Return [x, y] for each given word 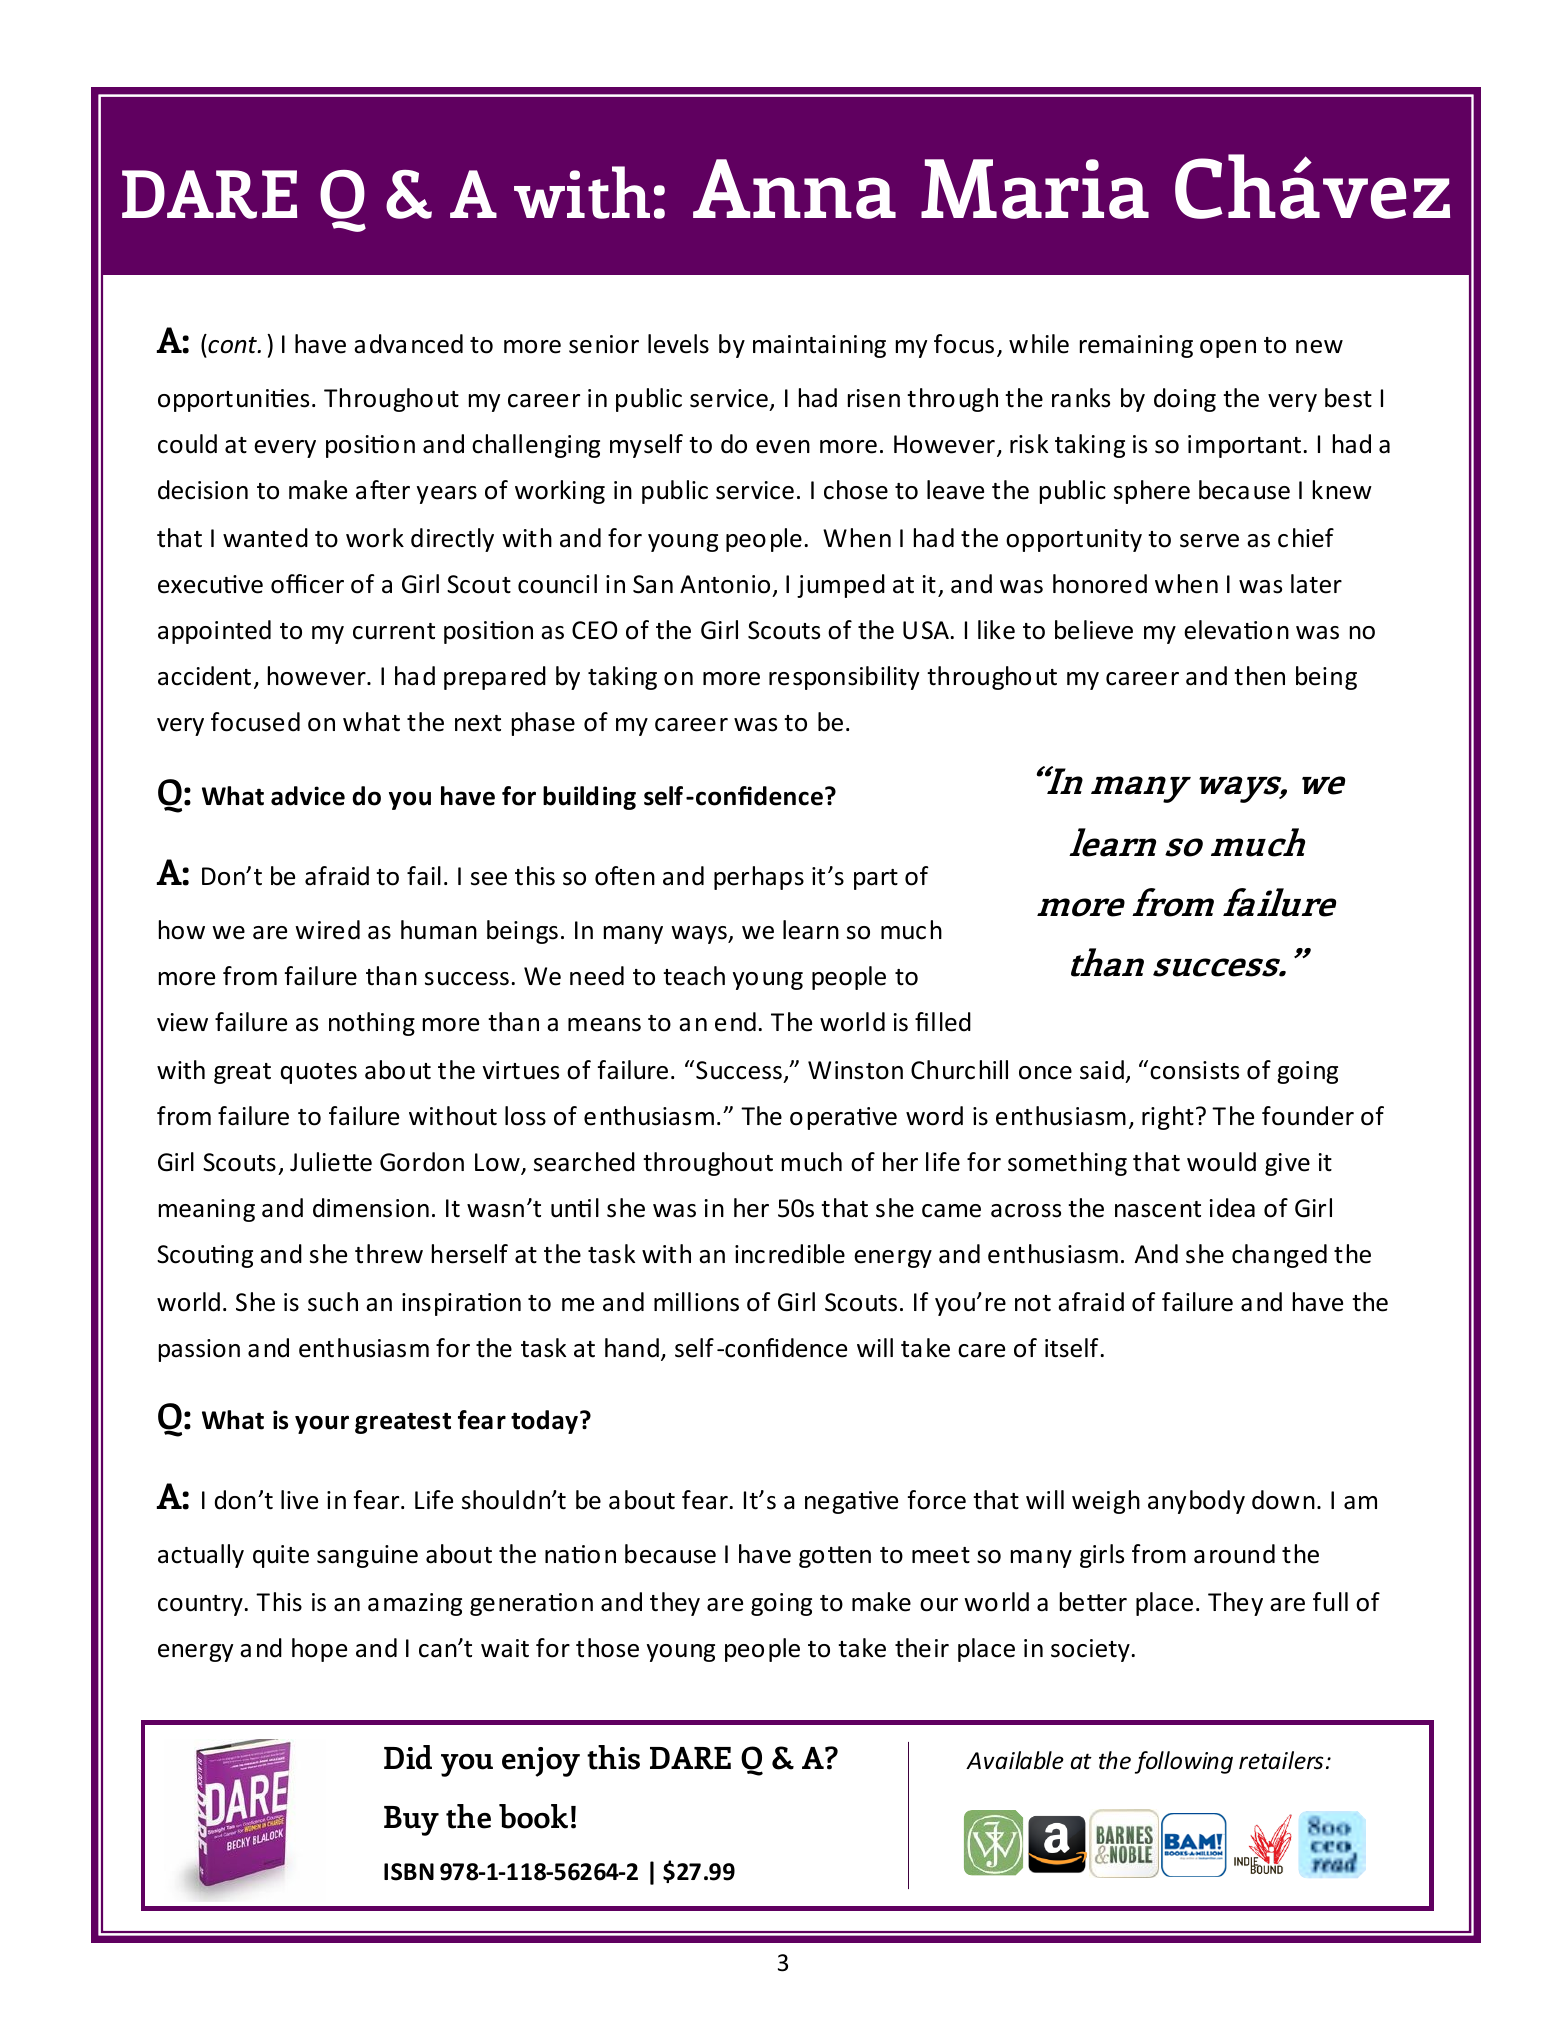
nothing [372, 1024]
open [1228, 349]
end [735, 1022]
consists [1194, 1070]
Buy [411, 1821]
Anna [794, 189]
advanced [408, 344]
